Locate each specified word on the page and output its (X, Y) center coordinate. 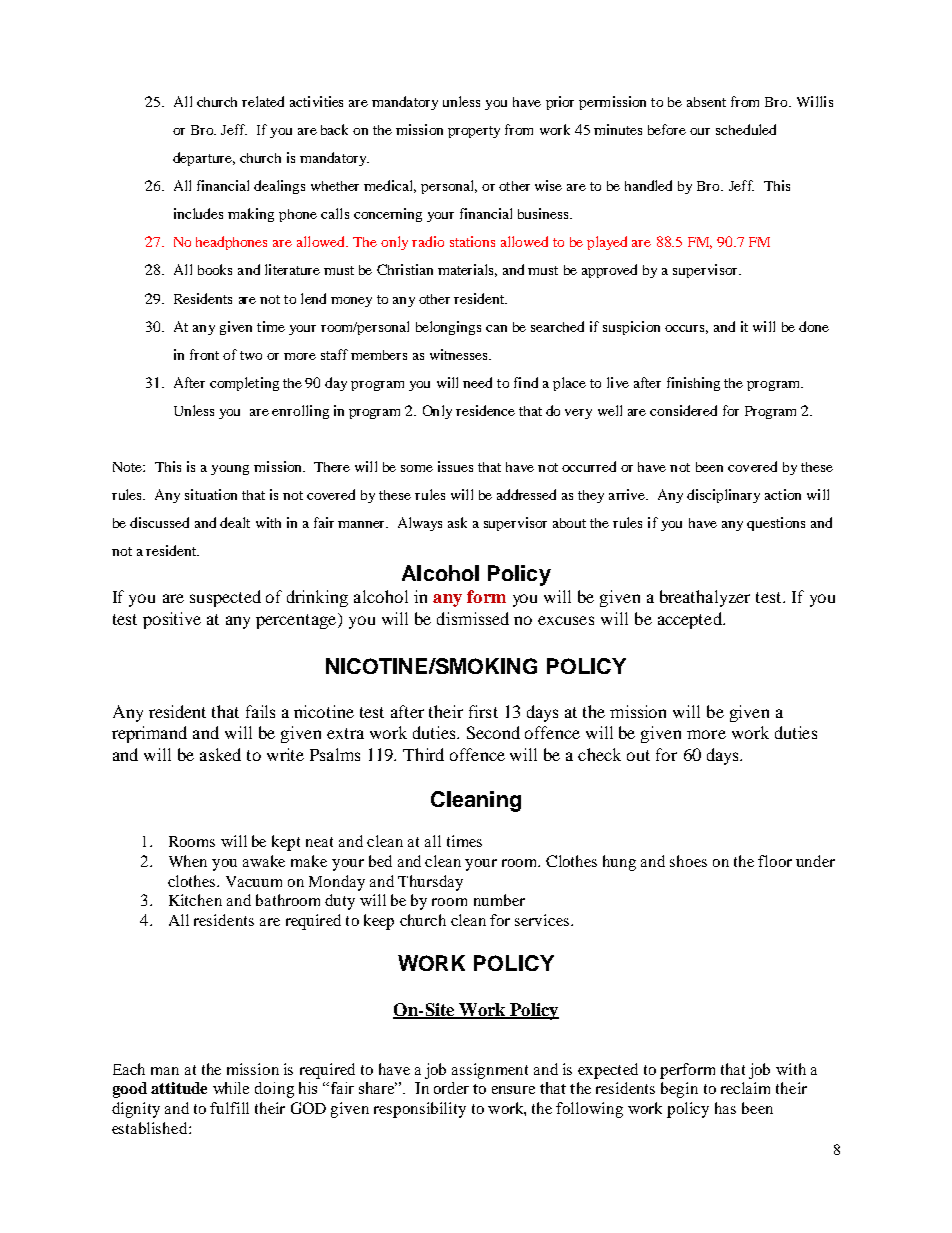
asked (220, 754)
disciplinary (723, 496)
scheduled (746, 129)
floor (775, 861)
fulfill (229, 1108)
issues (455, 466)
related (263, 101)
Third (423, 754)
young (230, 470)
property (474, 132)
